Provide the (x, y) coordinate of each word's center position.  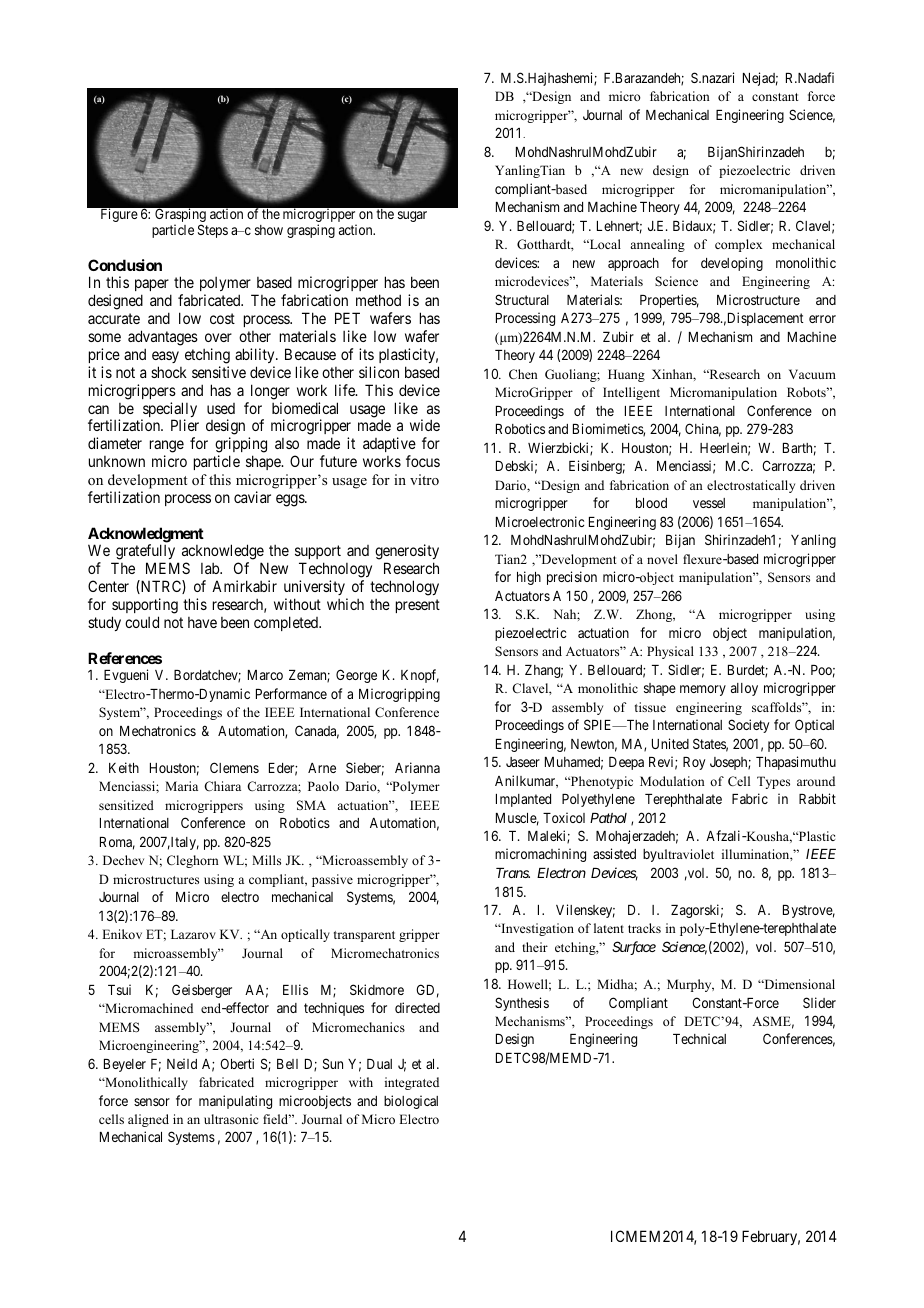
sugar (412, 216)
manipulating (235, 1102)
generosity (407, 553)
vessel (709, 503)
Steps (213, 231)
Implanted (523, 800)
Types (773, 782)
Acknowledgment (146, 536)
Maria (181, 786)
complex (738, 245)
